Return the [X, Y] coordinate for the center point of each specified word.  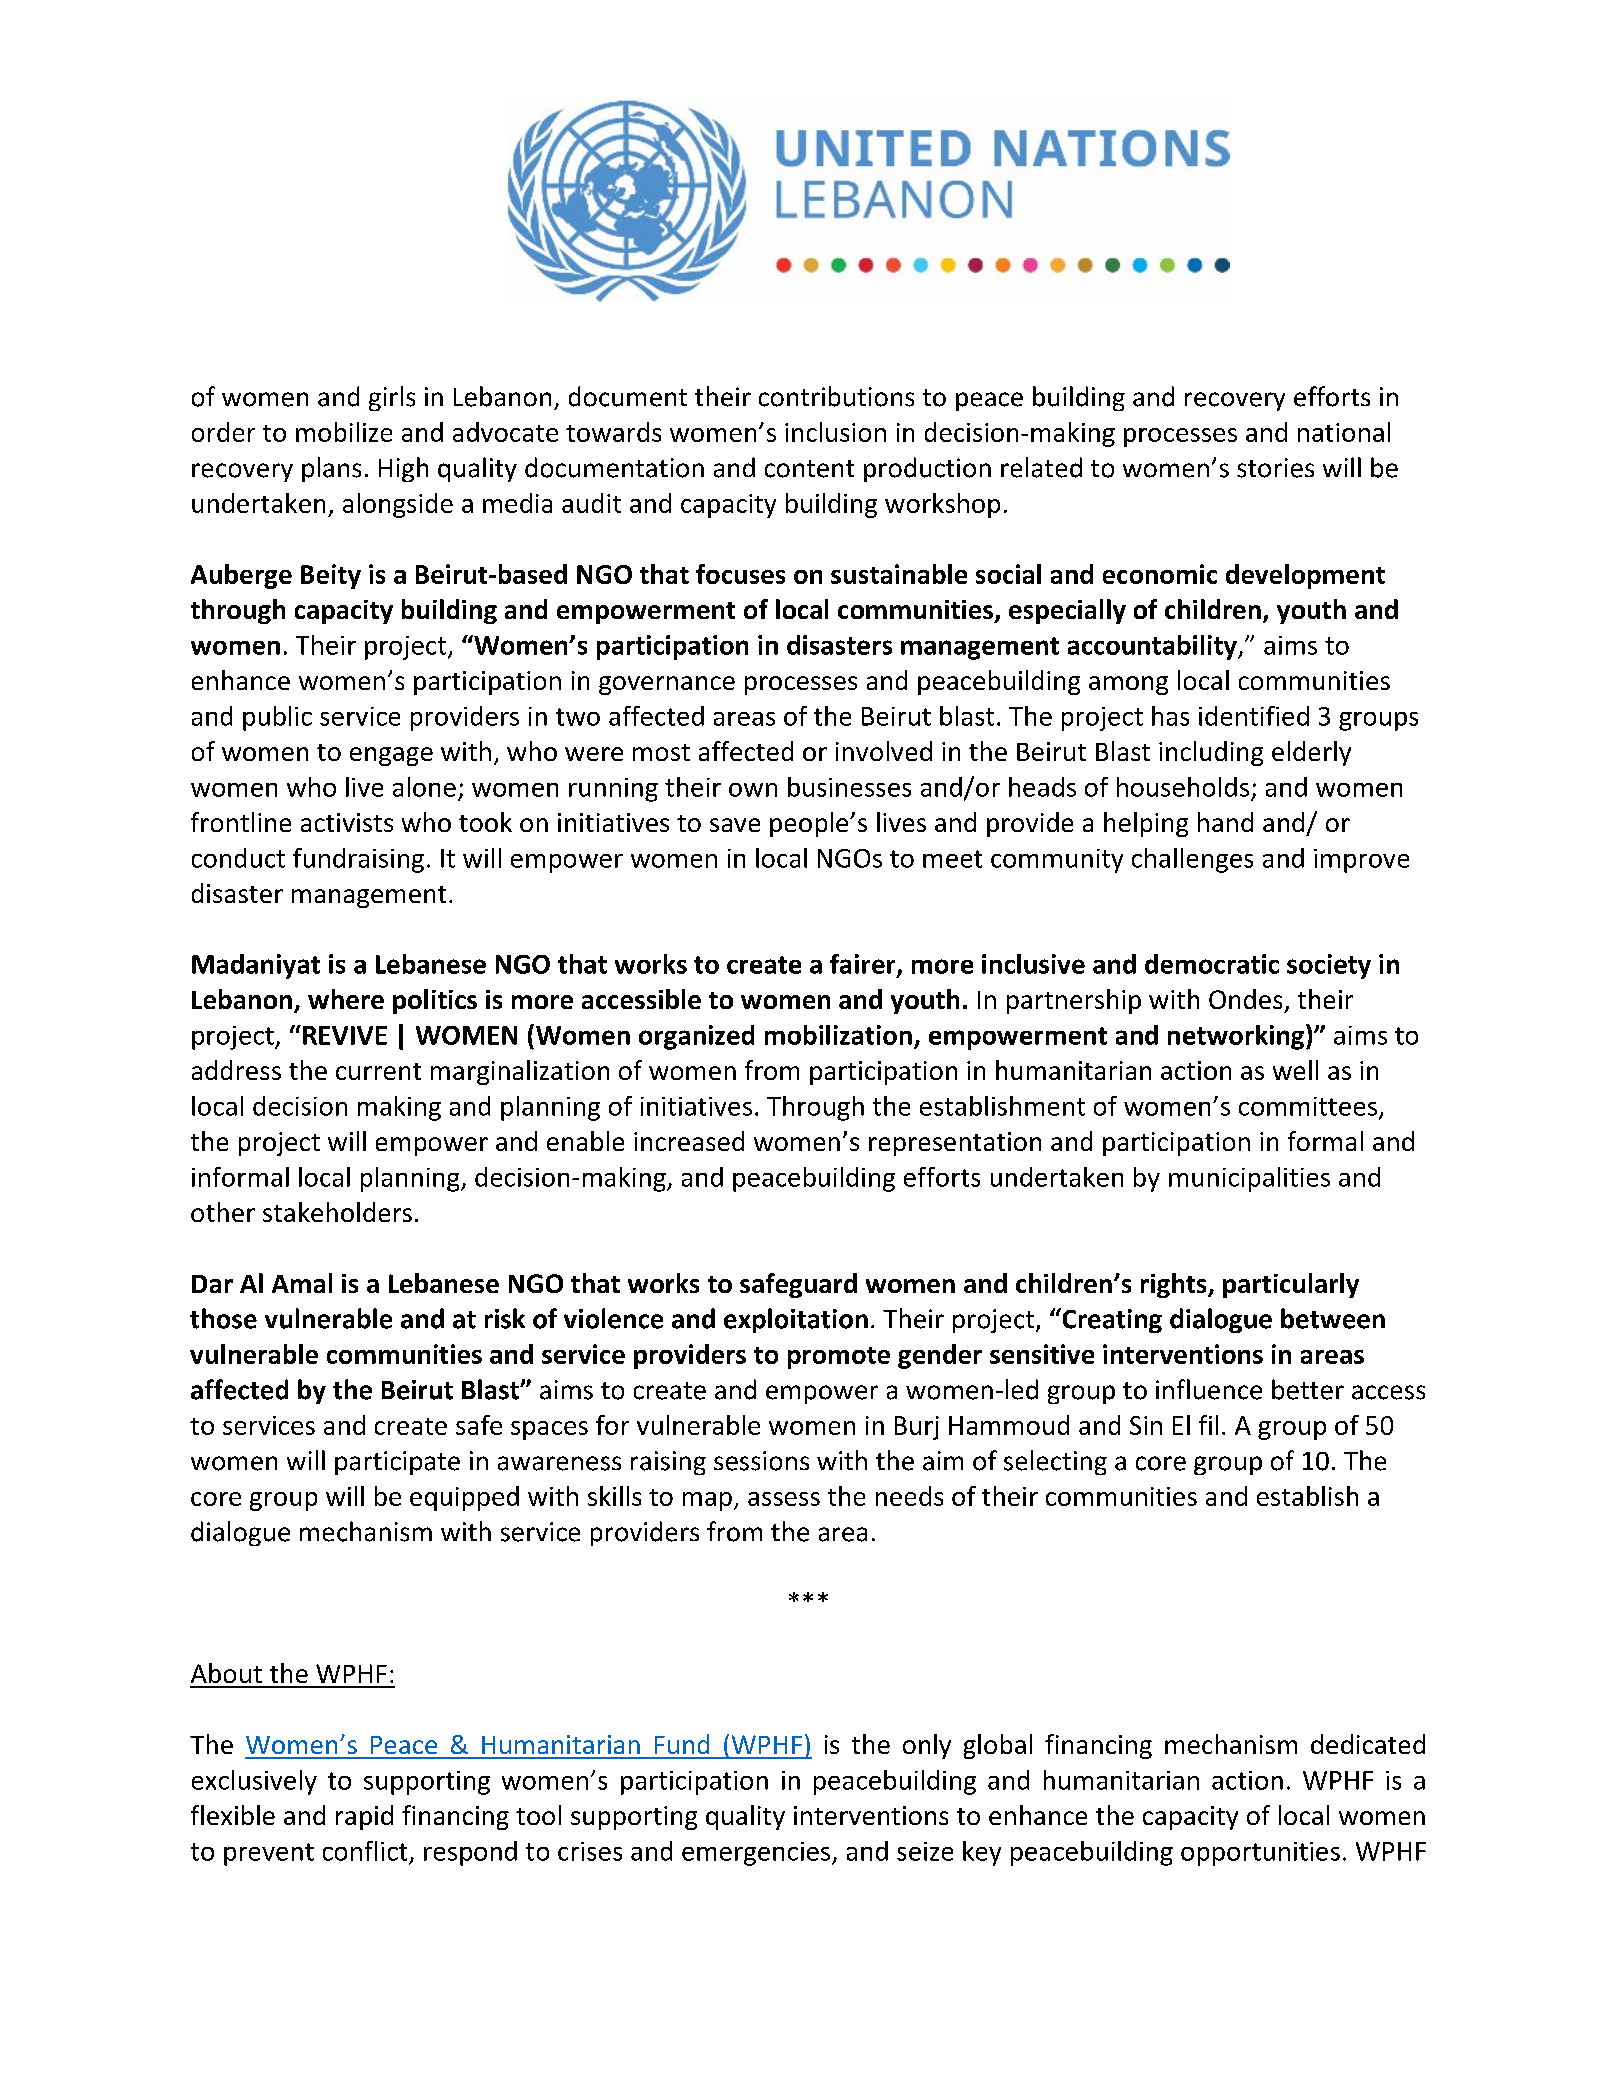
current [378, 1071]
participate [397, 1463]
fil [1208, 1425]
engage [391, 756]
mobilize [344, 432]
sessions [761, 1461]
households [1183, 787]
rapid [364, 1817]
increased [689, 1141]
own [753, 790]
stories [1275, 468]
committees [1309, 1107]
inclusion [835, 432]
